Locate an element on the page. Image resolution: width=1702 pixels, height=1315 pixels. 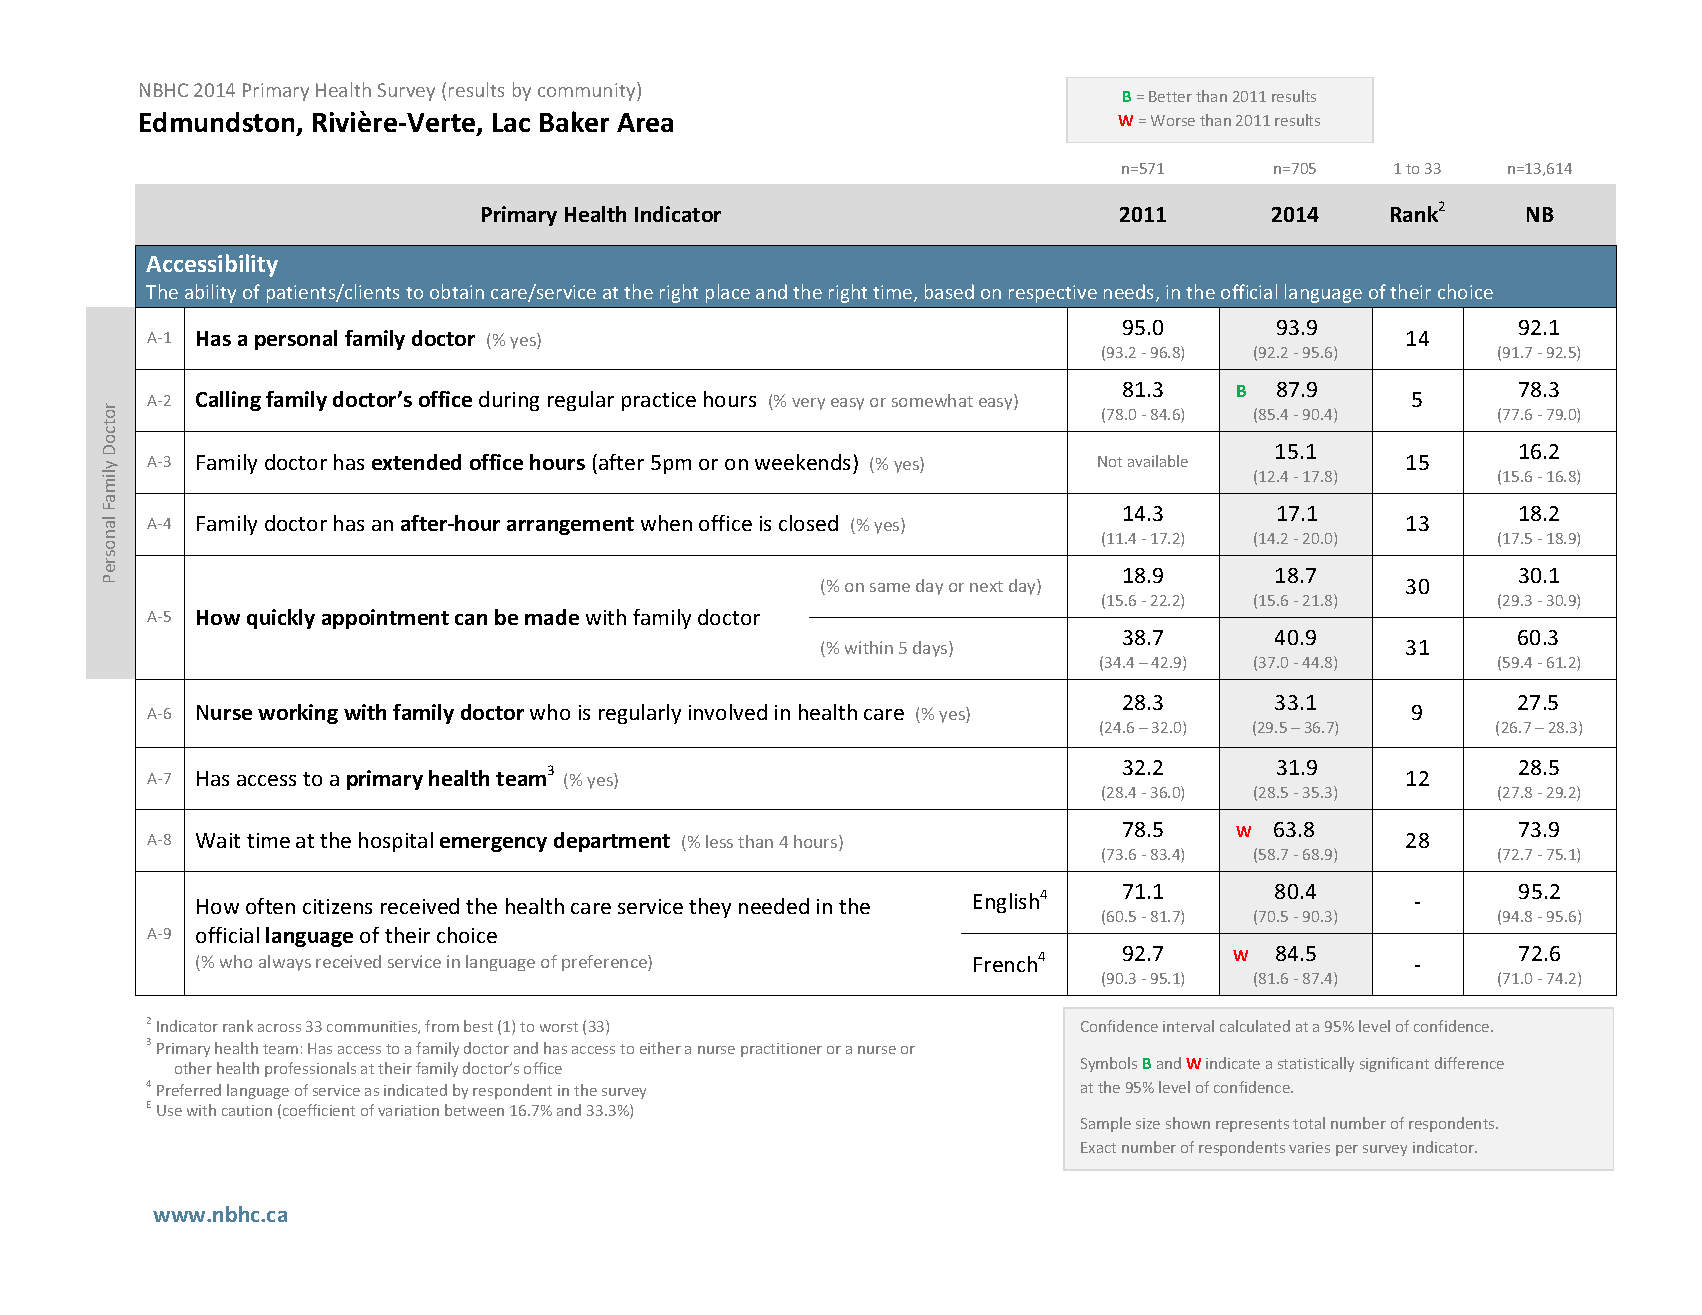
coefficient is located at coordinates (319, 1110).
